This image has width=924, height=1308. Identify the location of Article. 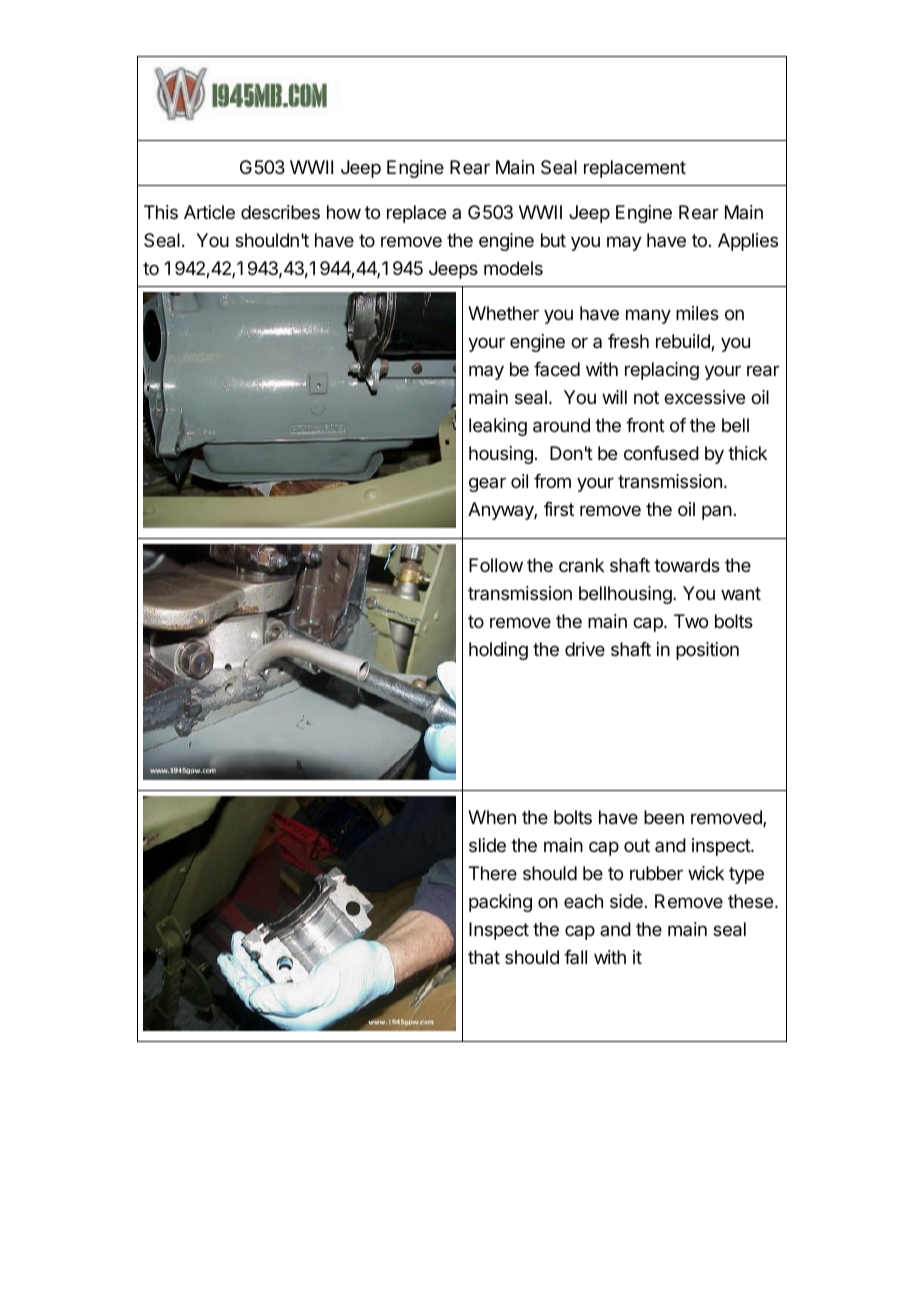
(209, 212).
